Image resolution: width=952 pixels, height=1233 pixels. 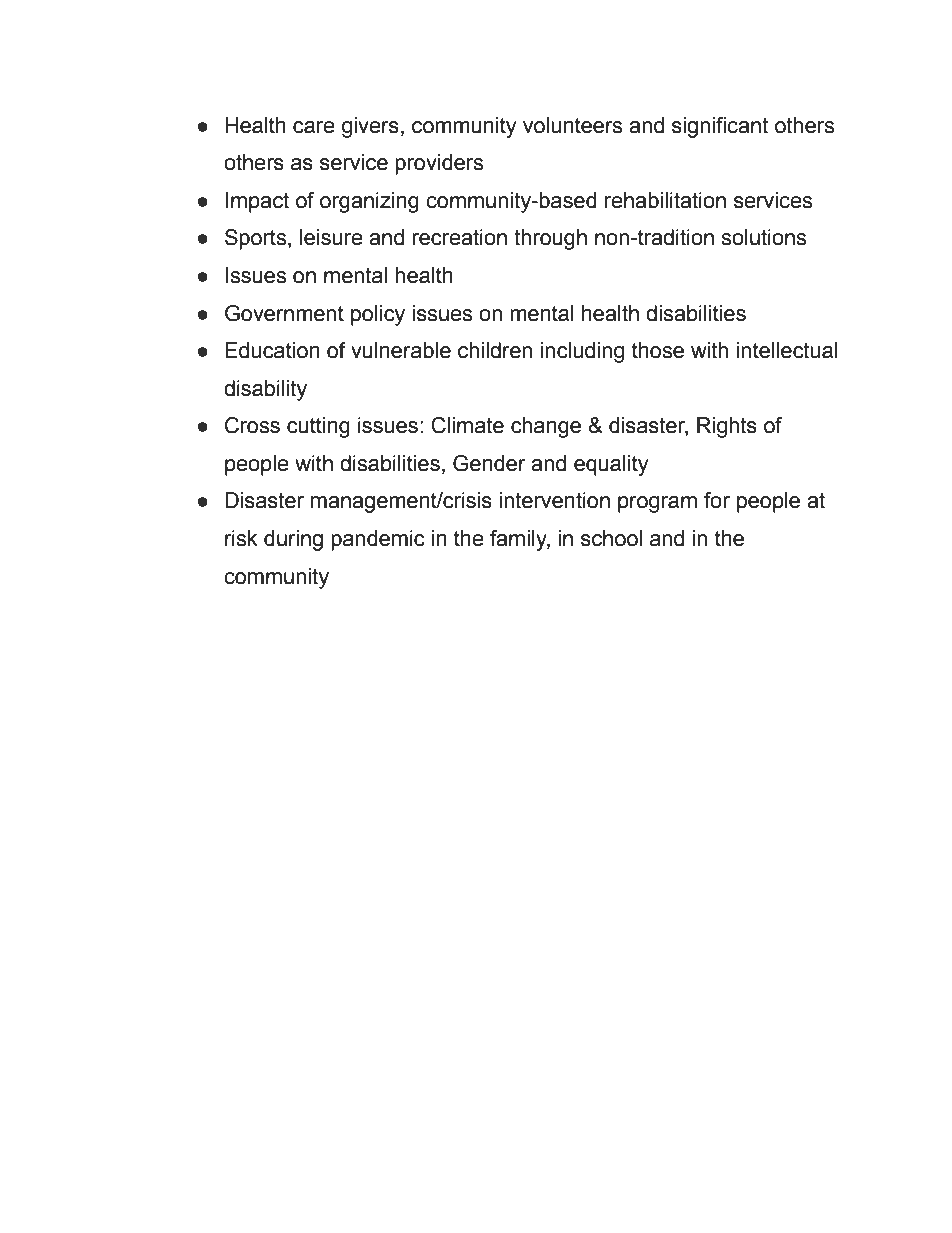 What do you see at coordinates (717, 500) in the screenshot?
I see `for` at bounding box center [717, 500].
